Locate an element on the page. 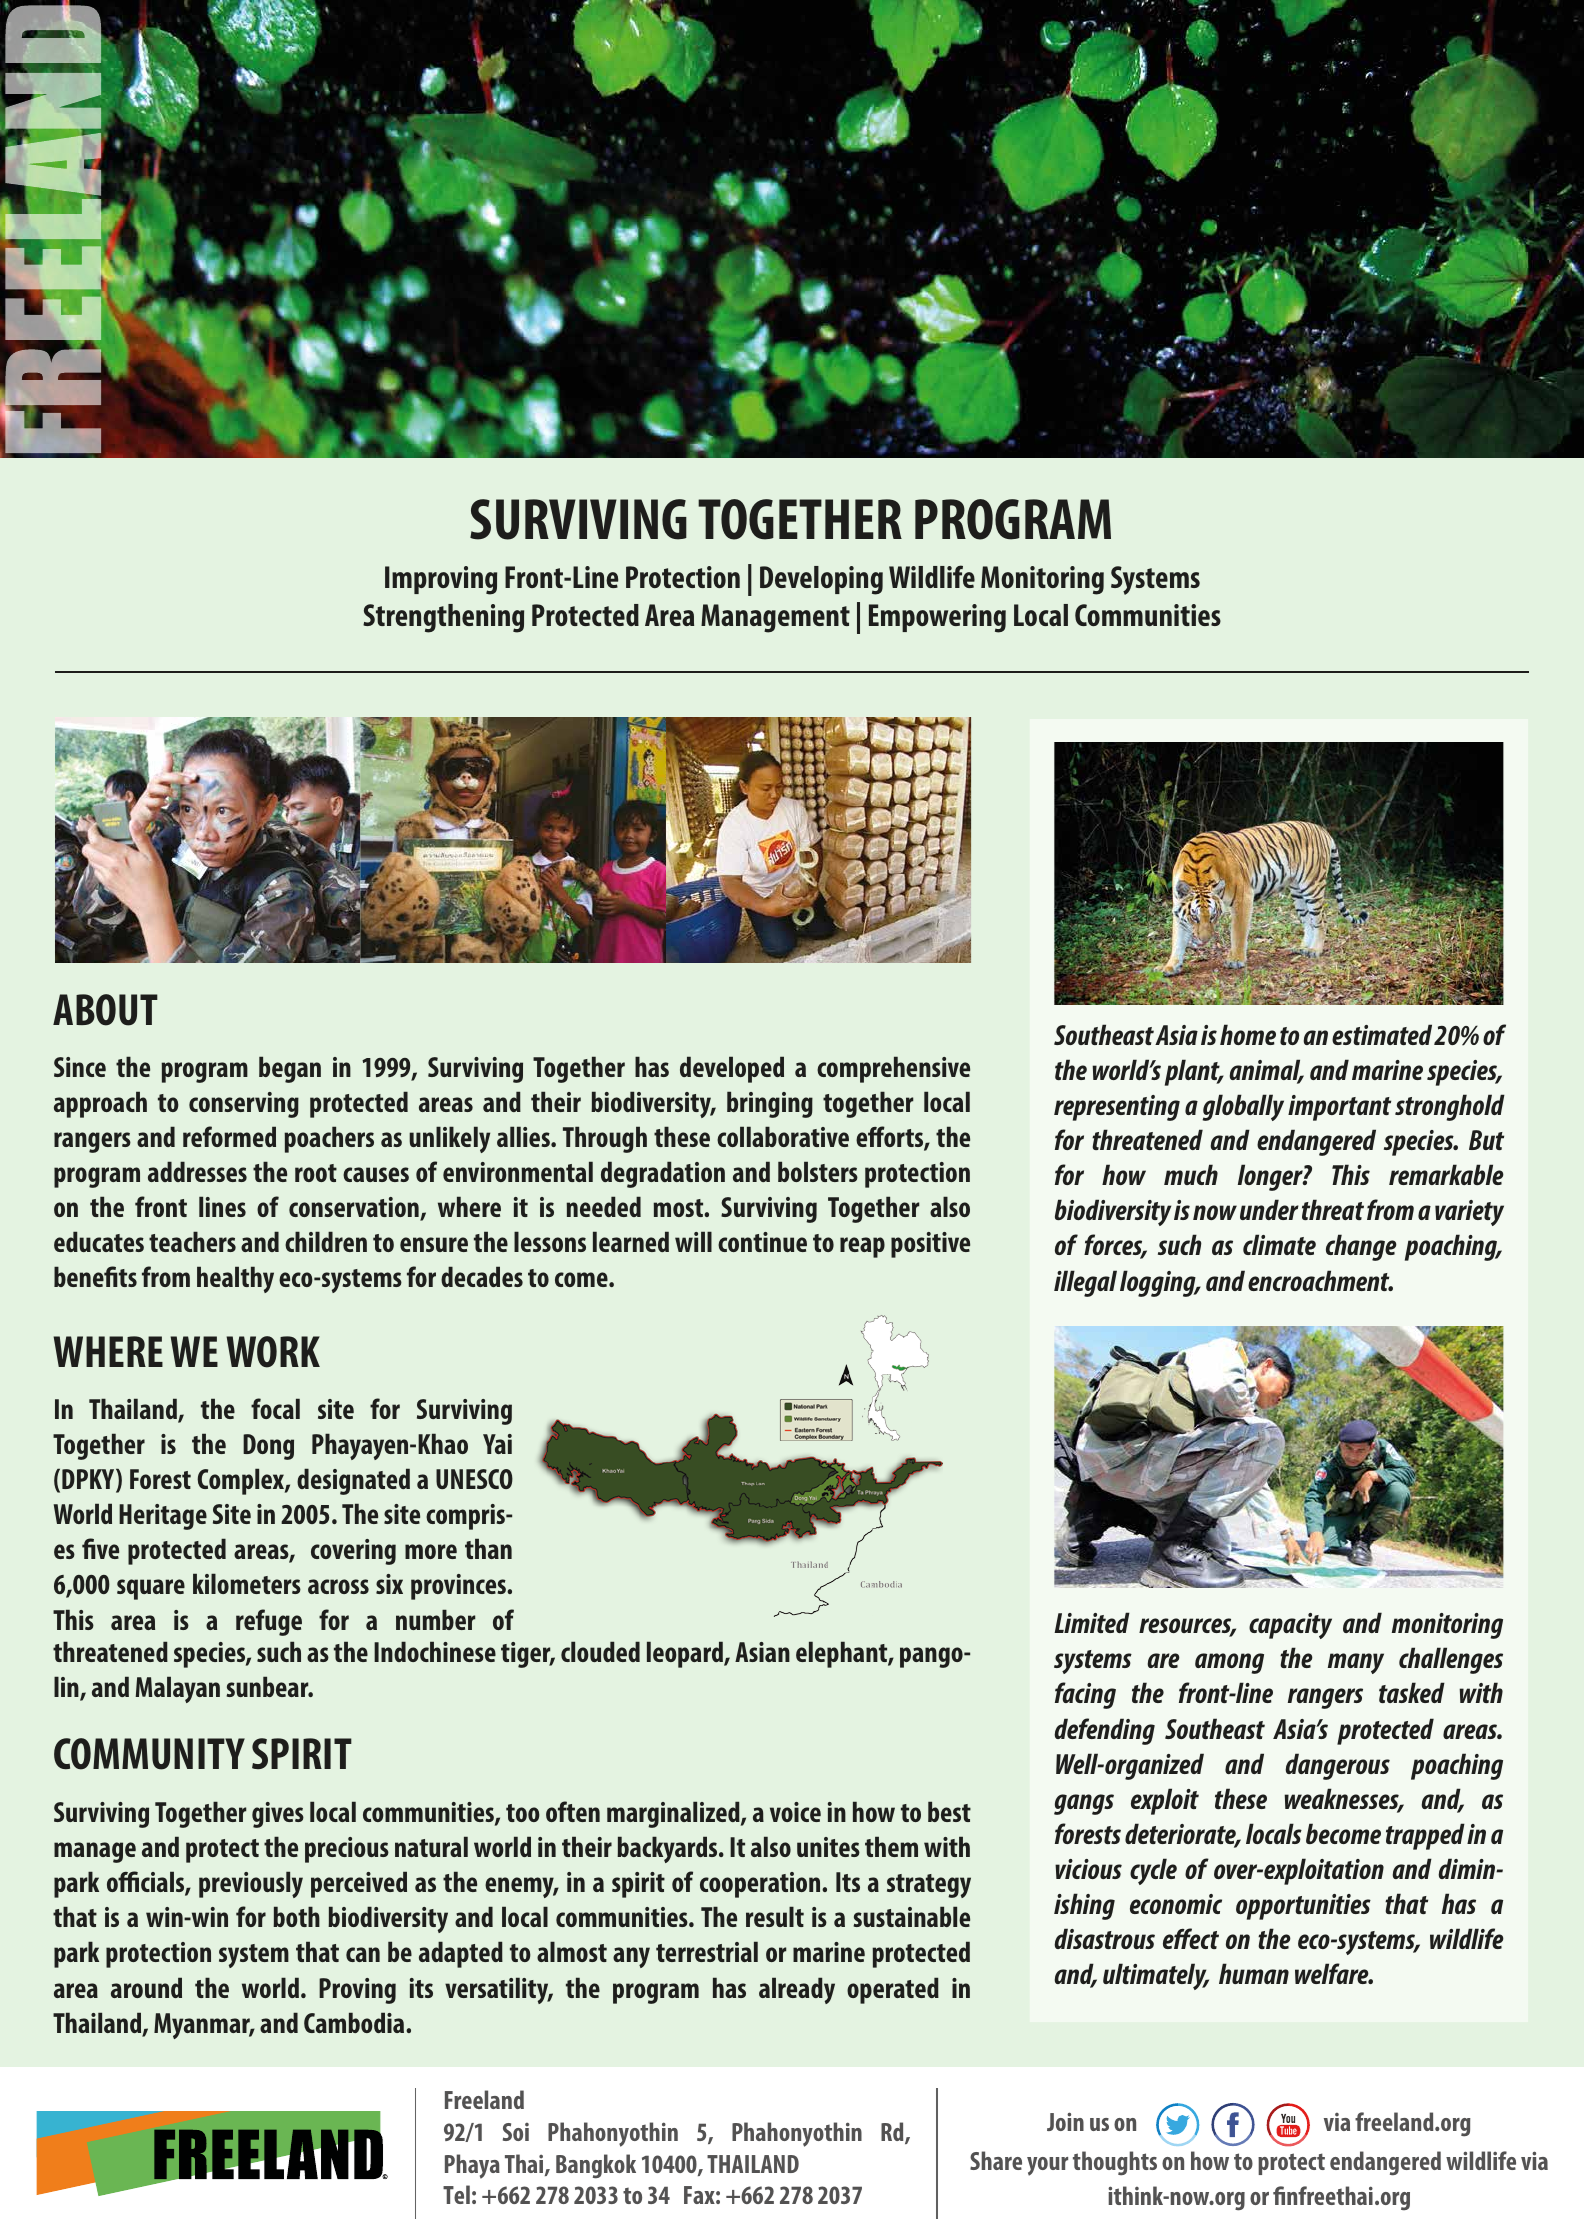 The width and height of the document is (1584, 2240). Bangkok is located at coordinates (596, 2166).
